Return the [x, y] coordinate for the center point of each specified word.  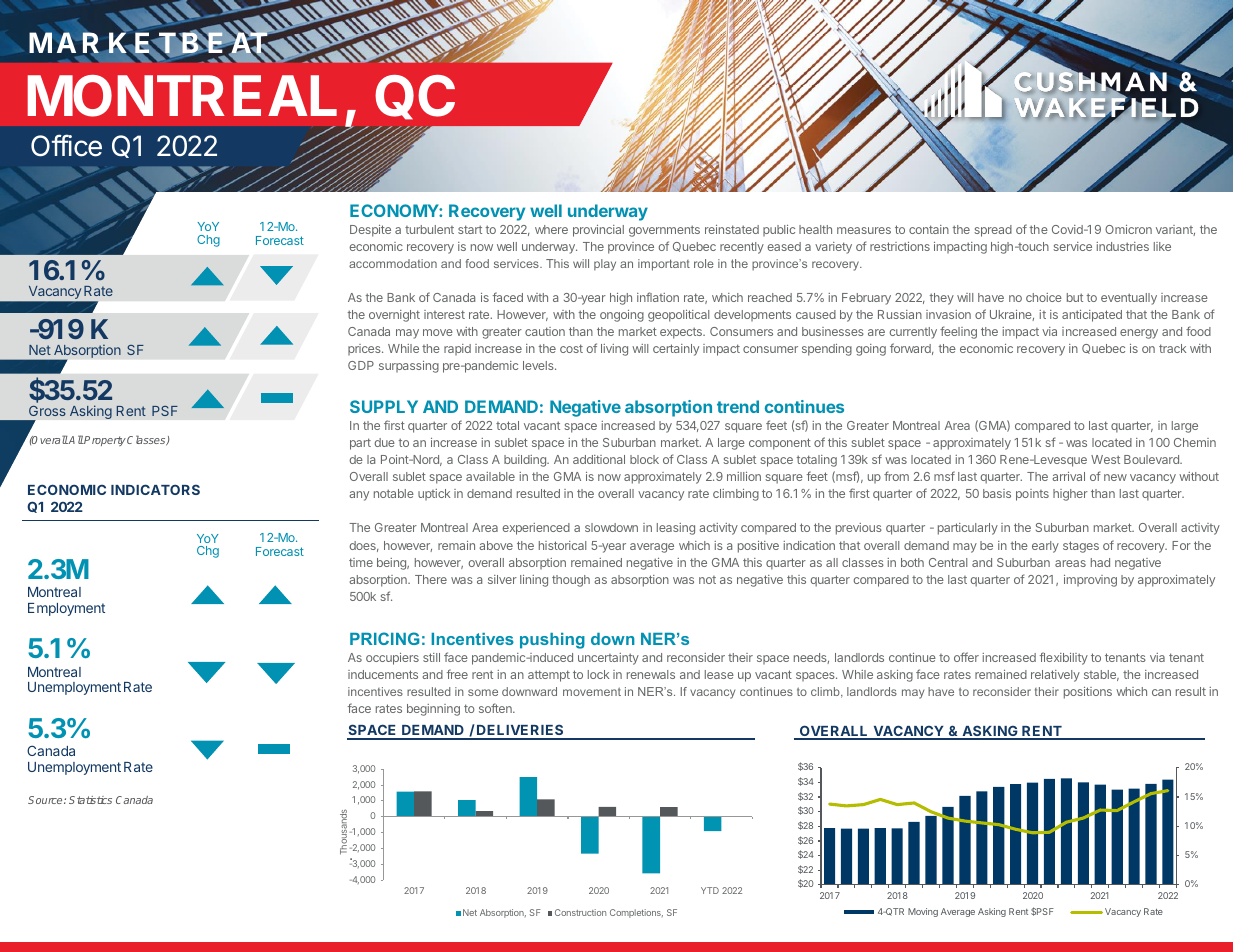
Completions [636, 913]
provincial [598, 231]
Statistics [90, 800]
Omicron [1128, 229]
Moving [923, 912]
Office [66, 145]
